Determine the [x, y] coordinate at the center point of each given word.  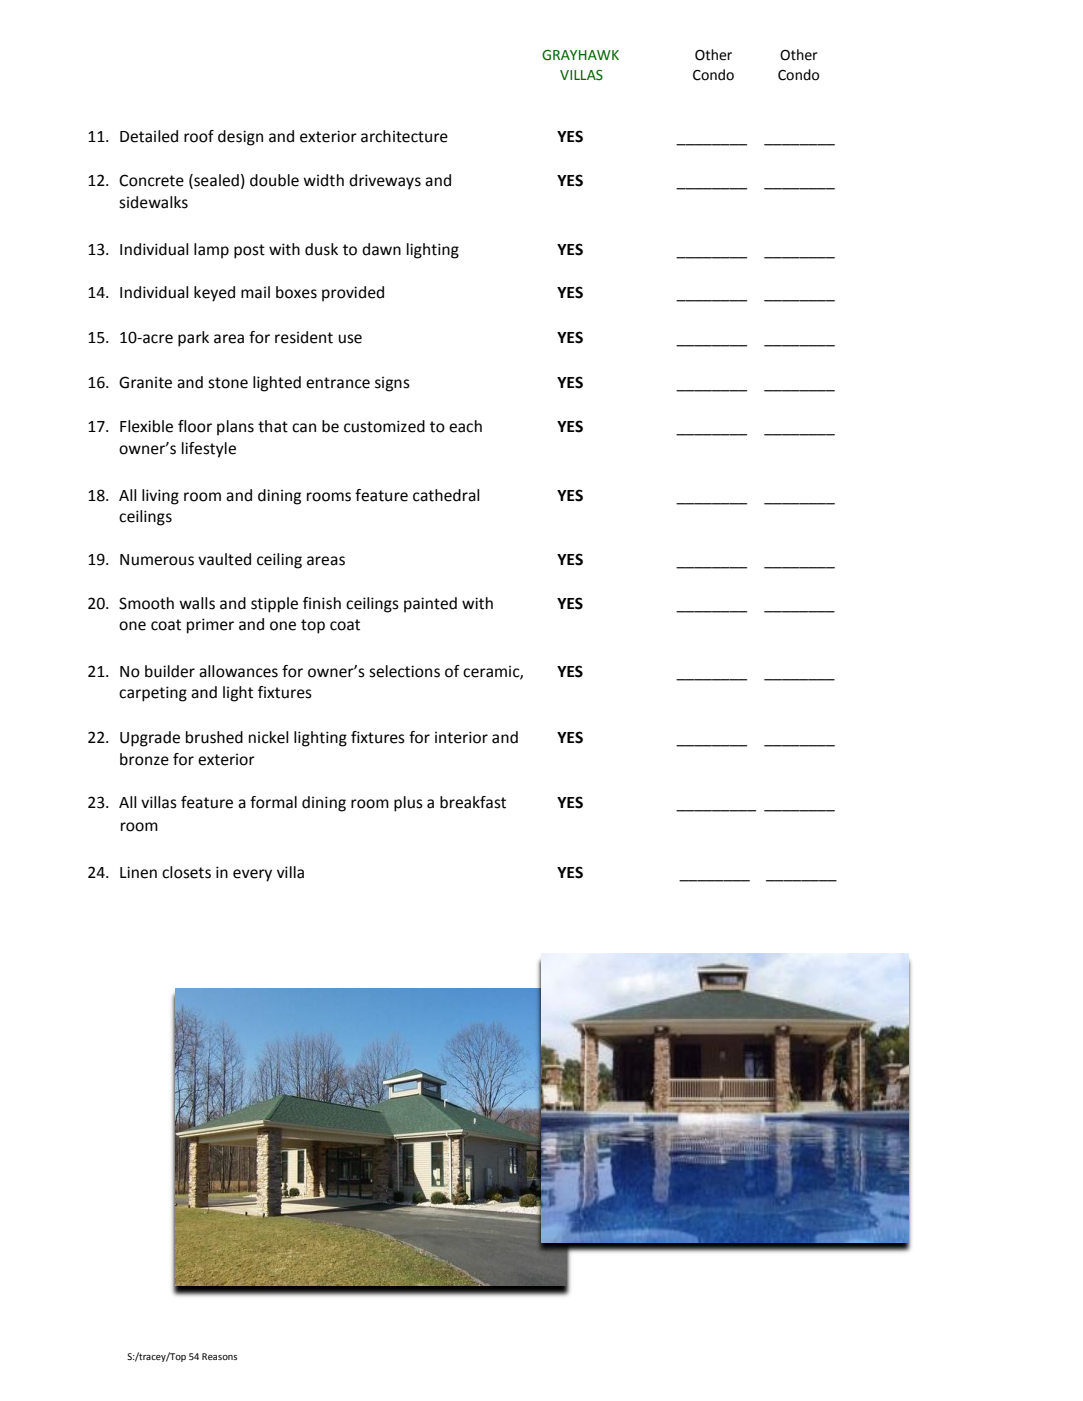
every [252, 875]
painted [430, 605]
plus [408, 804]
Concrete [151, 180]
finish [322, 603]
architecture [404, 136]
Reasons [219, 1356]
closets [186, 872]
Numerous [157, 560]
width [323, 180]
